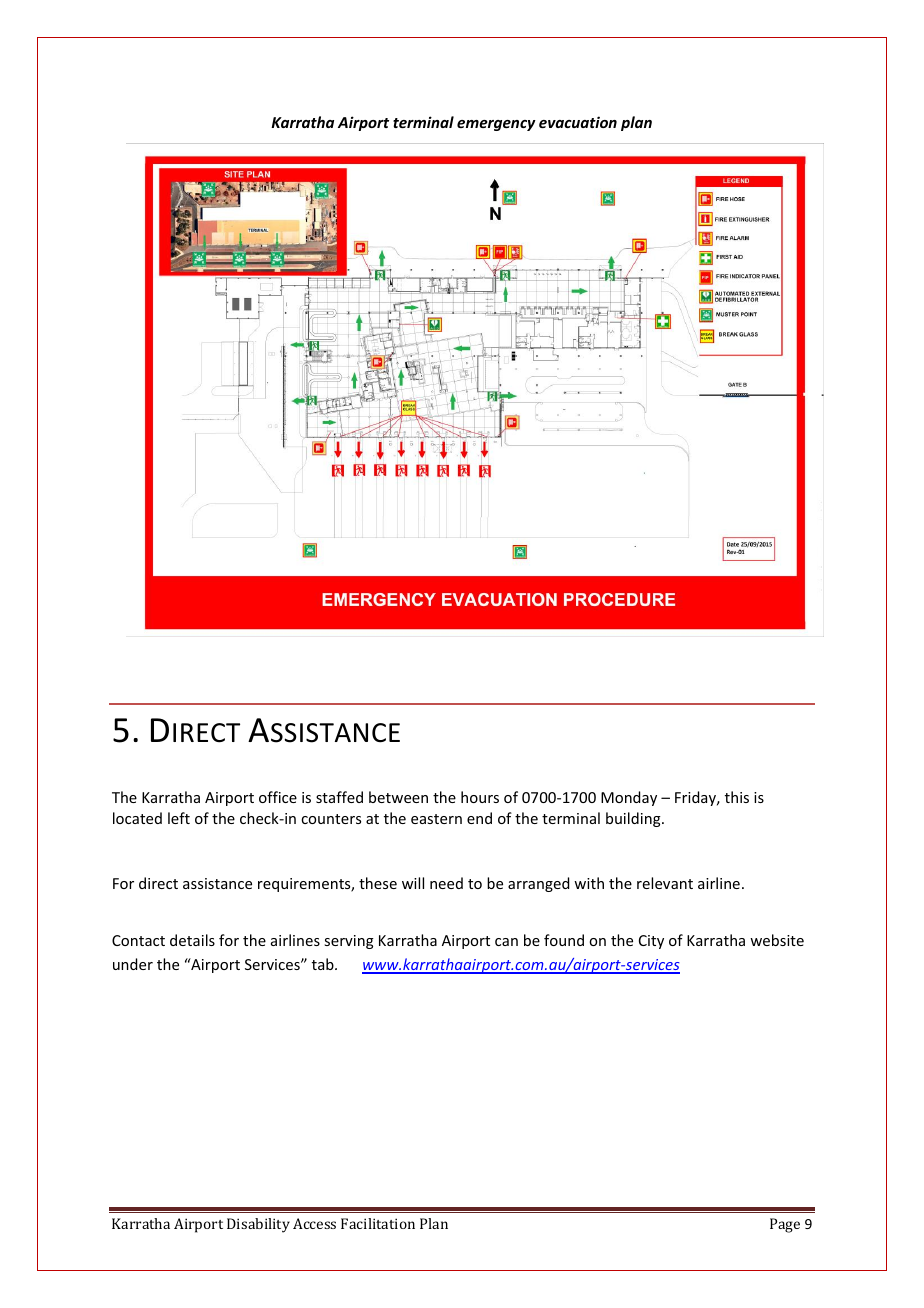 This image has height=1308, width=924. Describe the element at coordinates (179, 818) in the image. I see `left` at that location.
